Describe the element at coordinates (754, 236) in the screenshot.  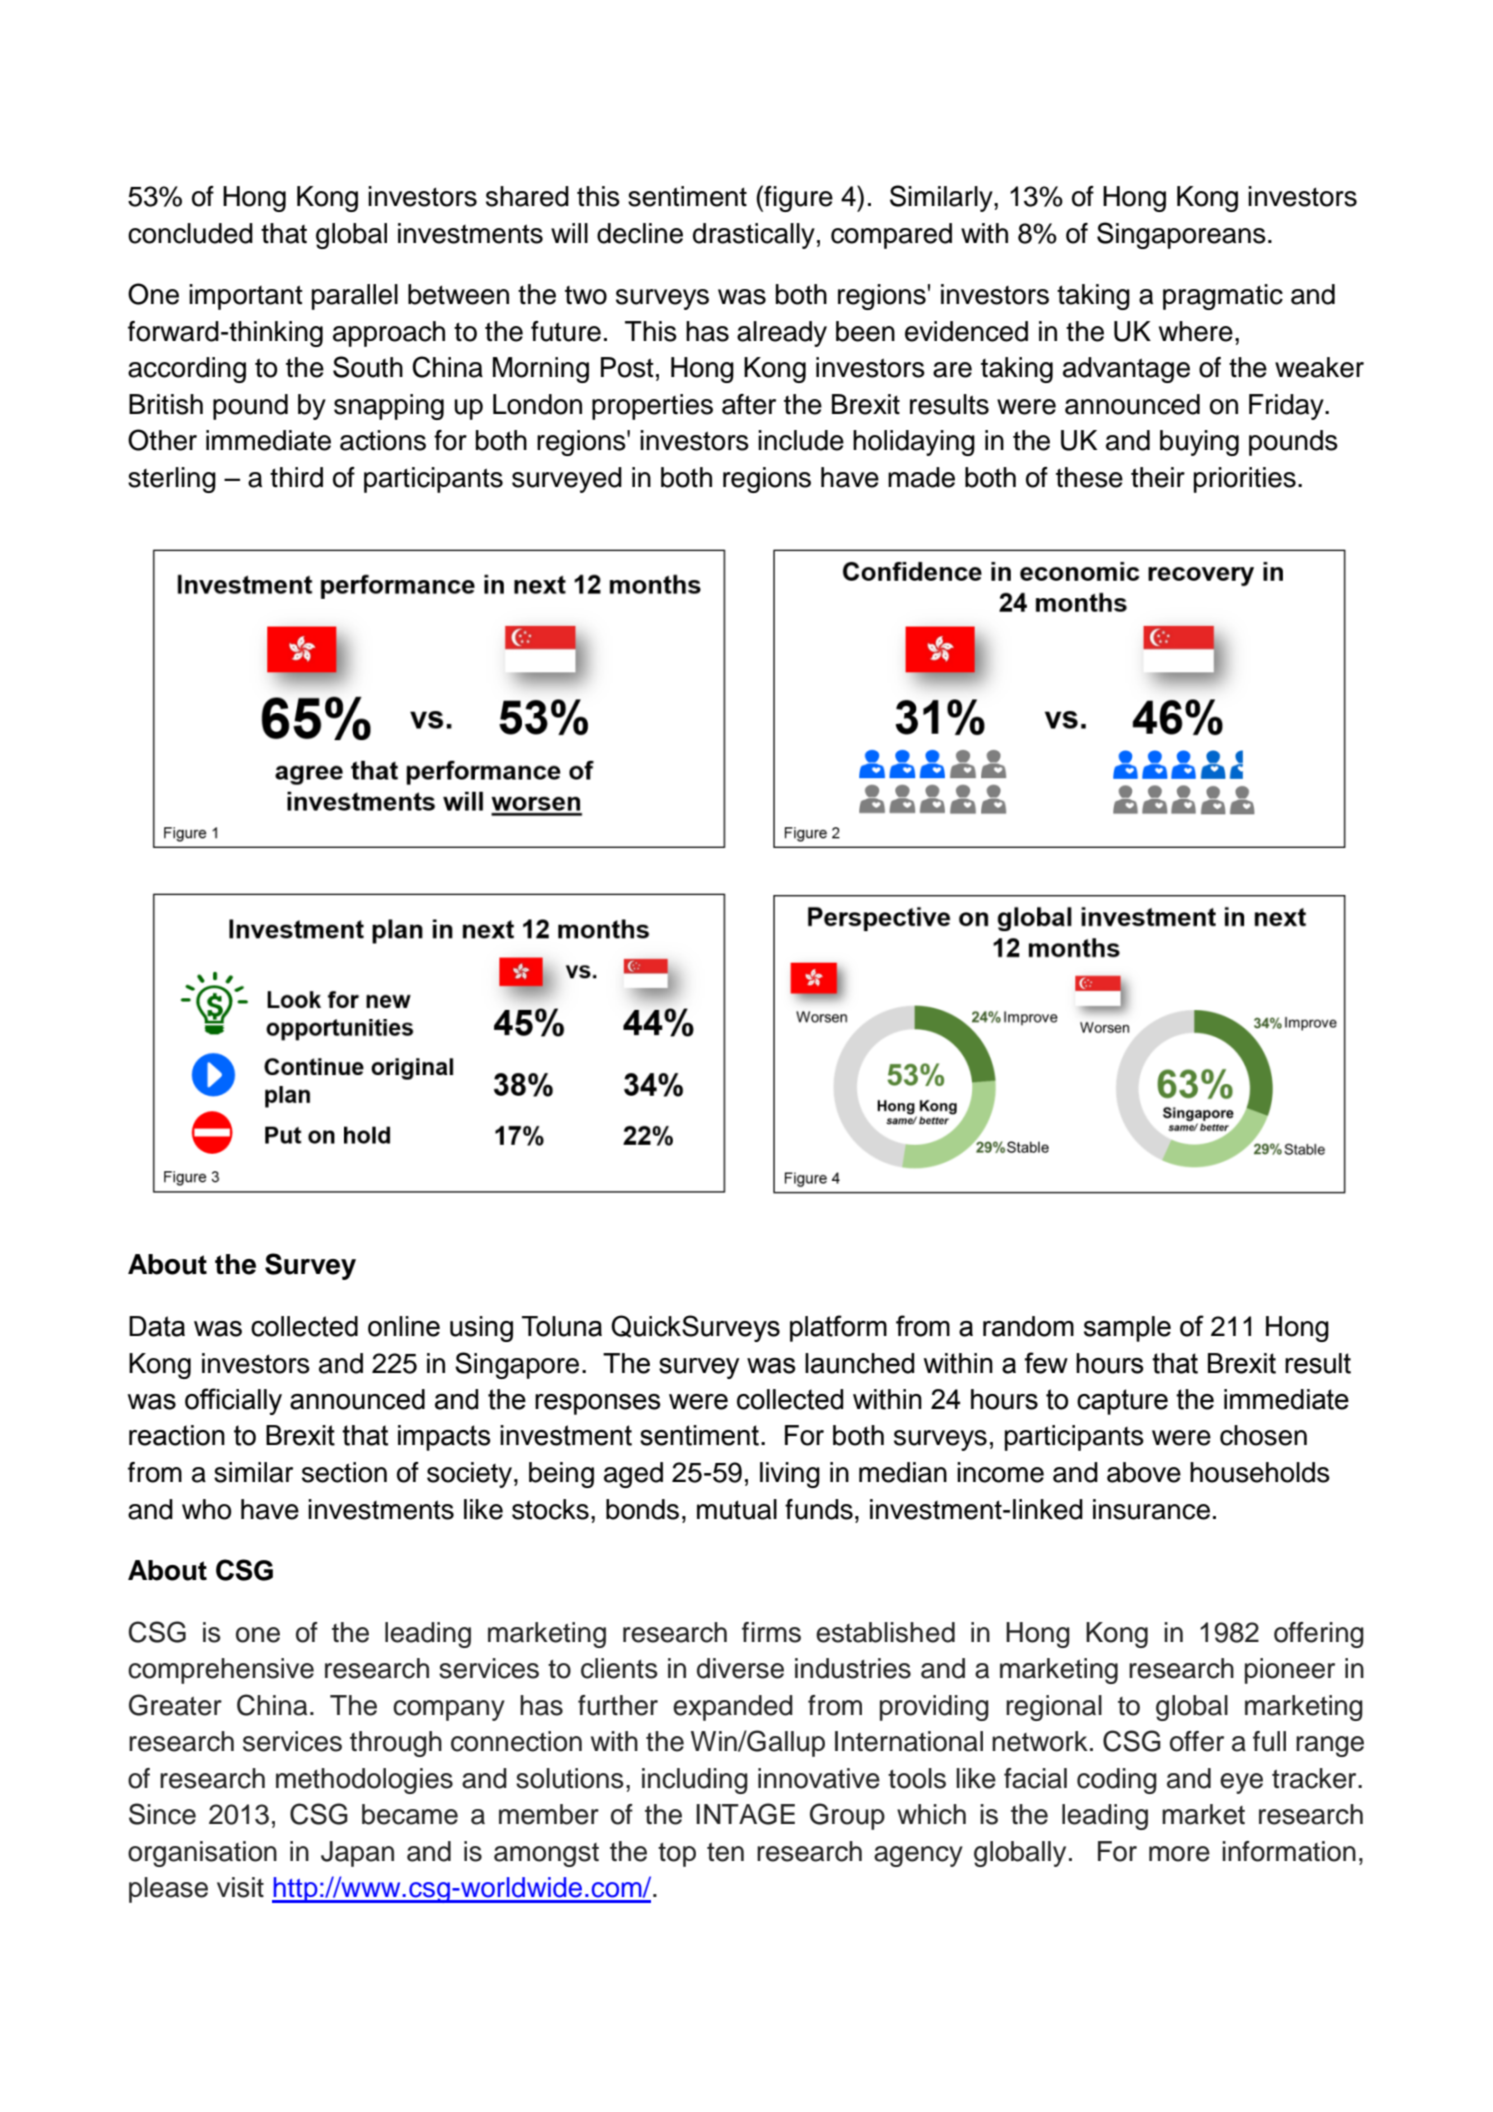
I see `drastically` at that location.
